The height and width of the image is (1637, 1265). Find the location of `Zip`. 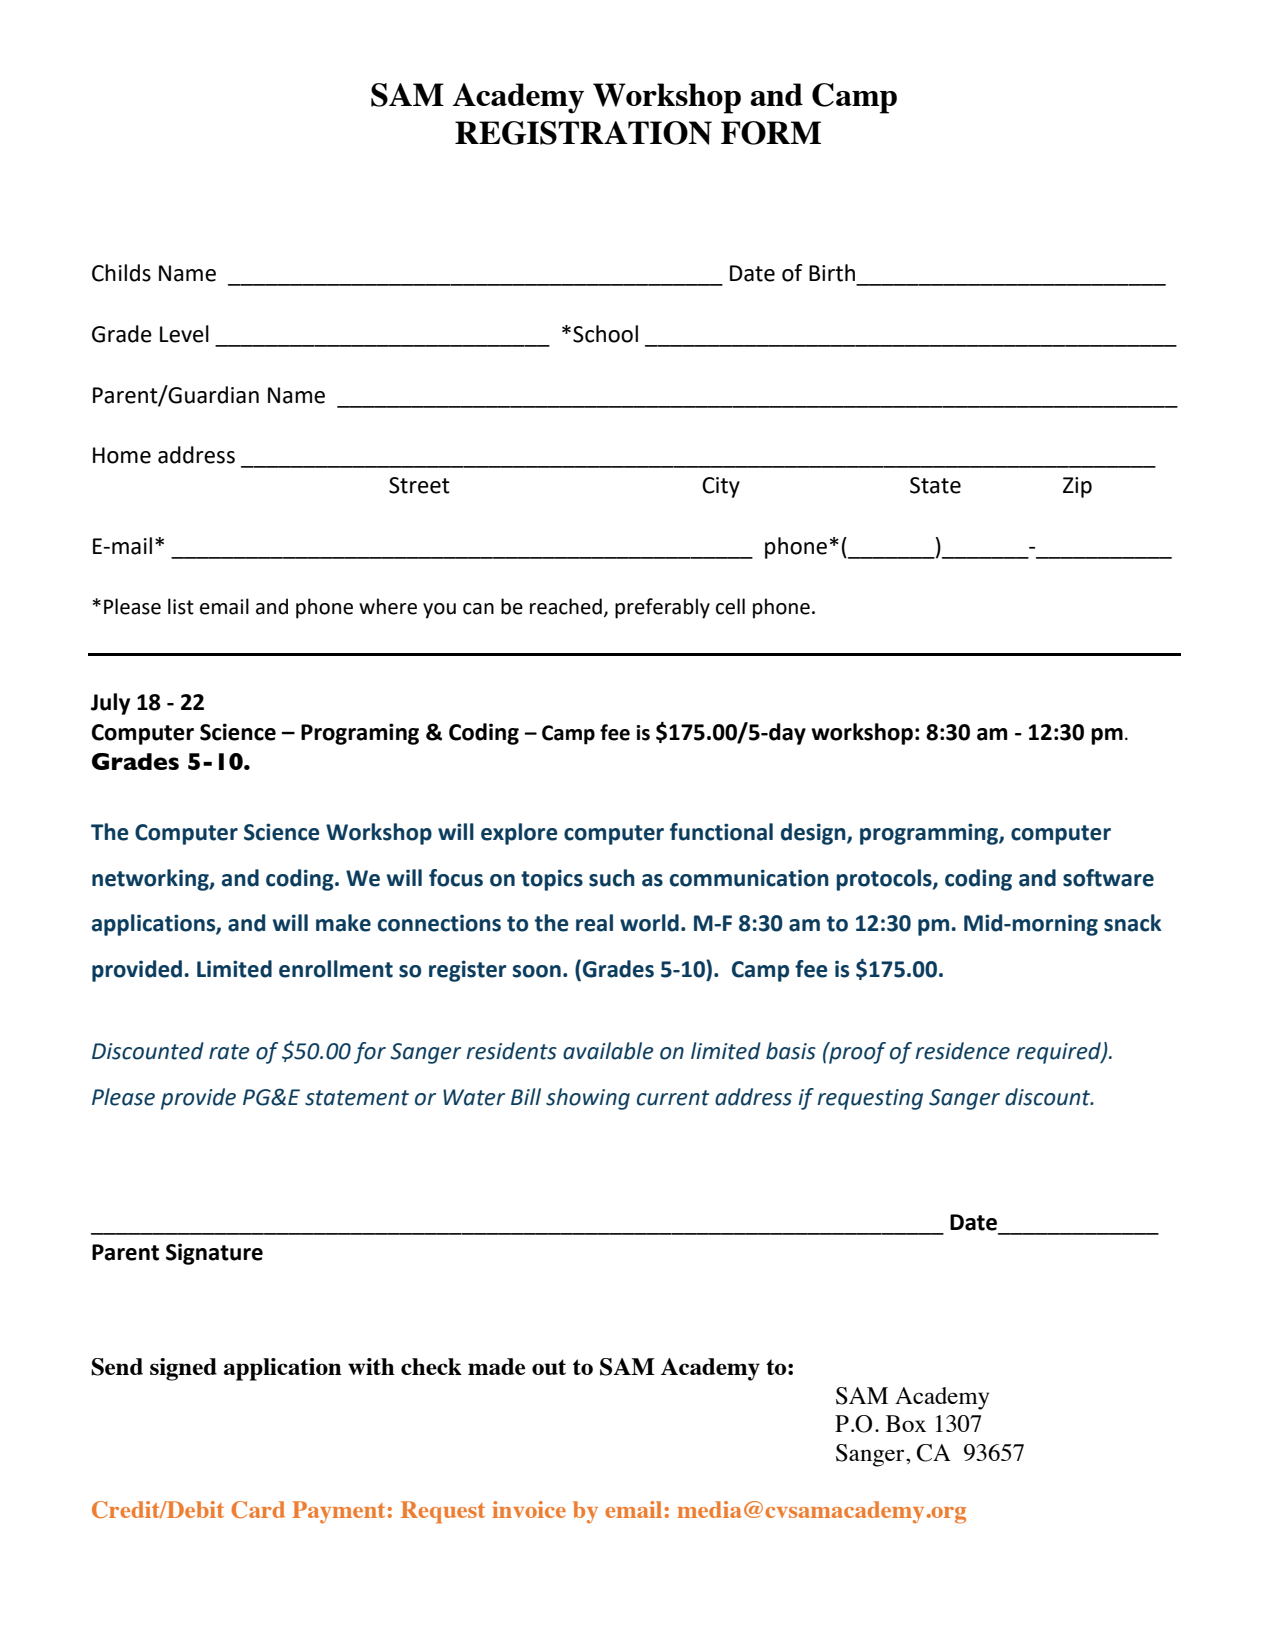

Zip is located at coordinates (1077, 487).
